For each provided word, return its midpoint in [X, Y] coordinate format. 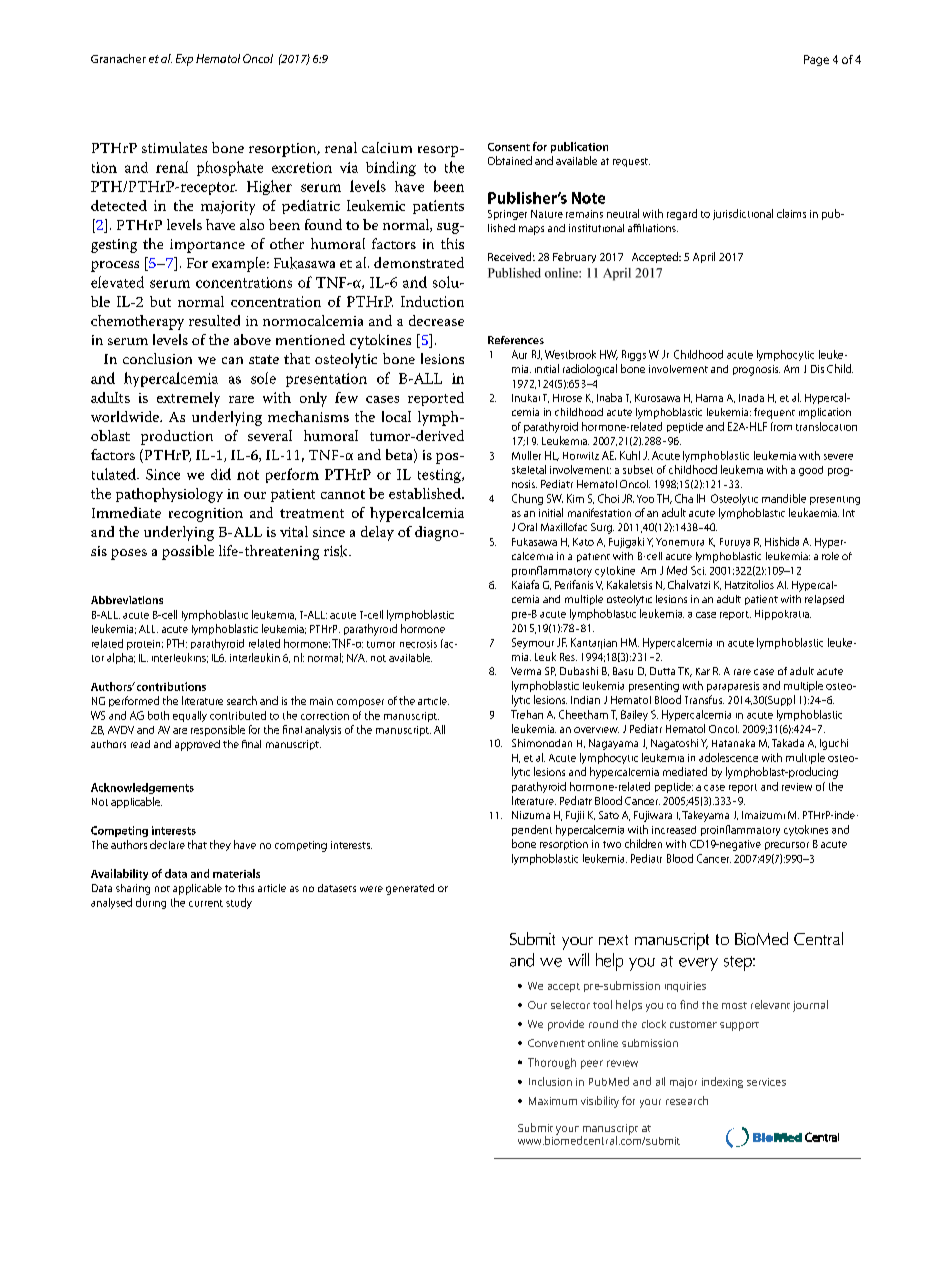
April [704, 257]
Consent [509, 147]
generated [410, 889]
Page [816, 60]
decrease [436, 320]
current [206, 903]
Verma [526, 671]
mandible [784, 498]
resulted [214, 320]
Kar [703, 671]
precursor [787, 846]
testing [440, 476]
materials [236, 873]
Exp [184, 60]
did [221, 474]
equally [190, 716]
